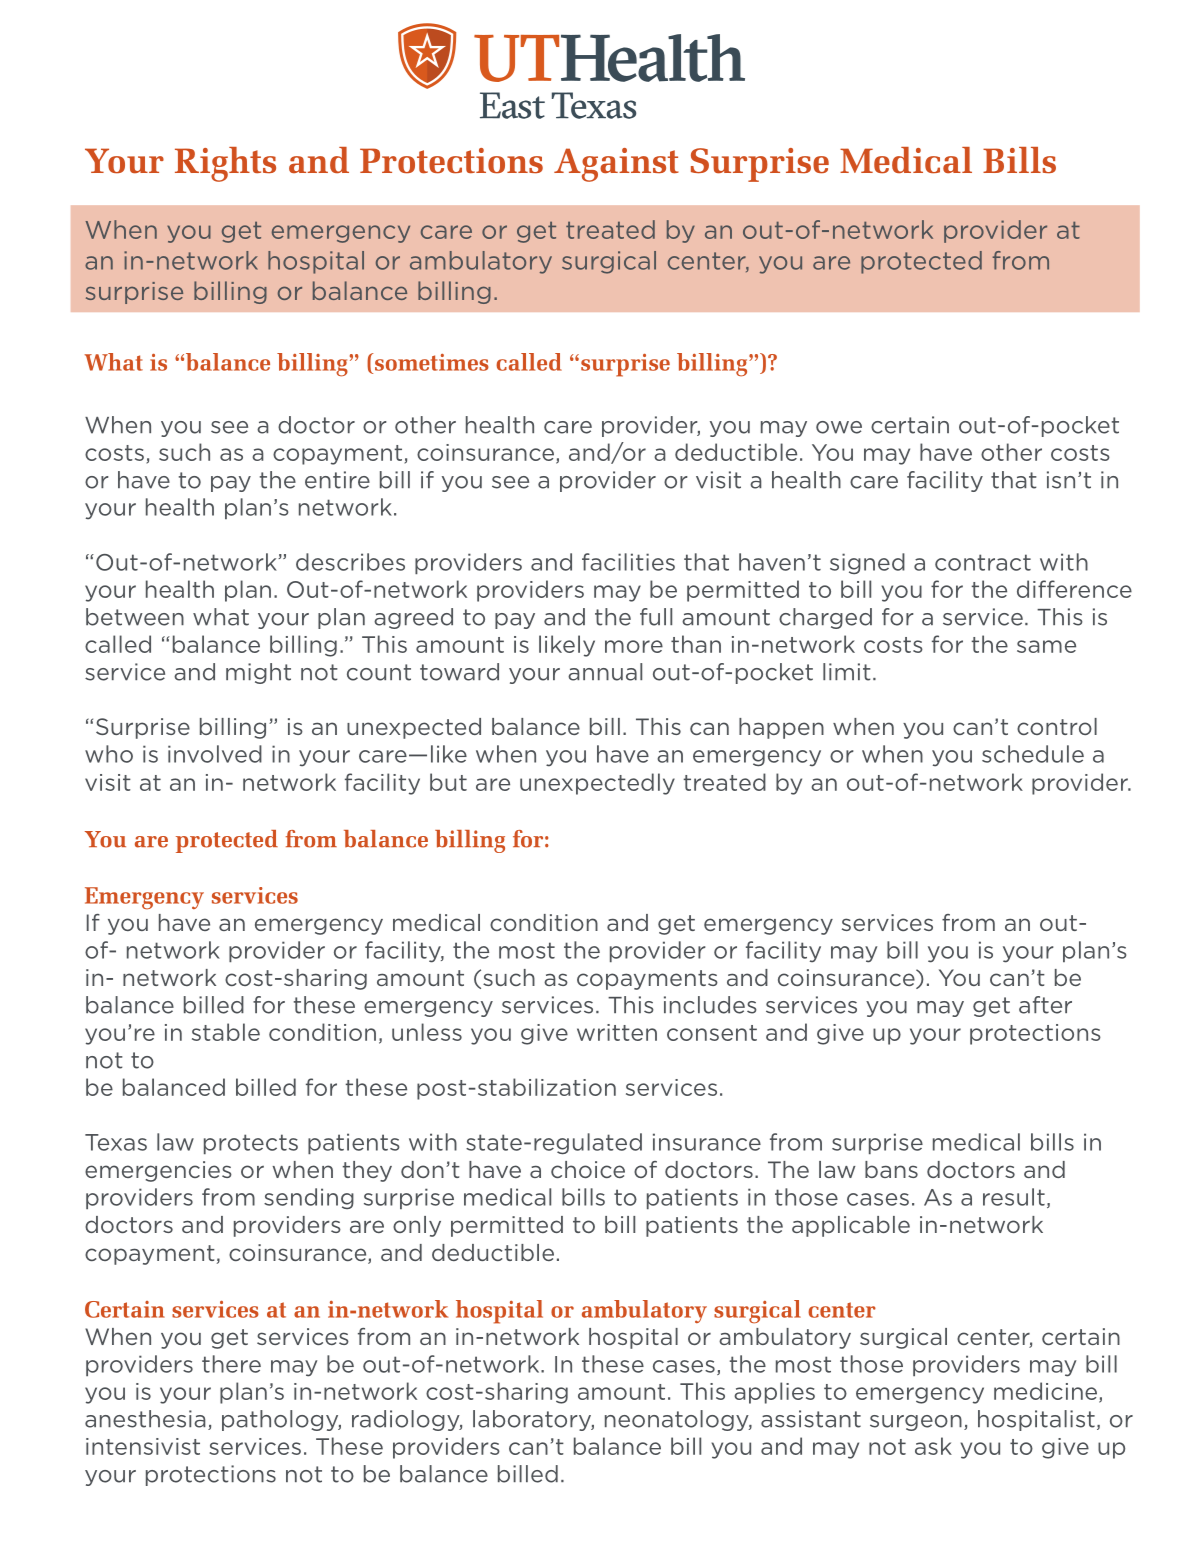 This page has height=1552, width=1199. Describe the element at coordinates (337, 480) in the page. I see `entire` at that location.
